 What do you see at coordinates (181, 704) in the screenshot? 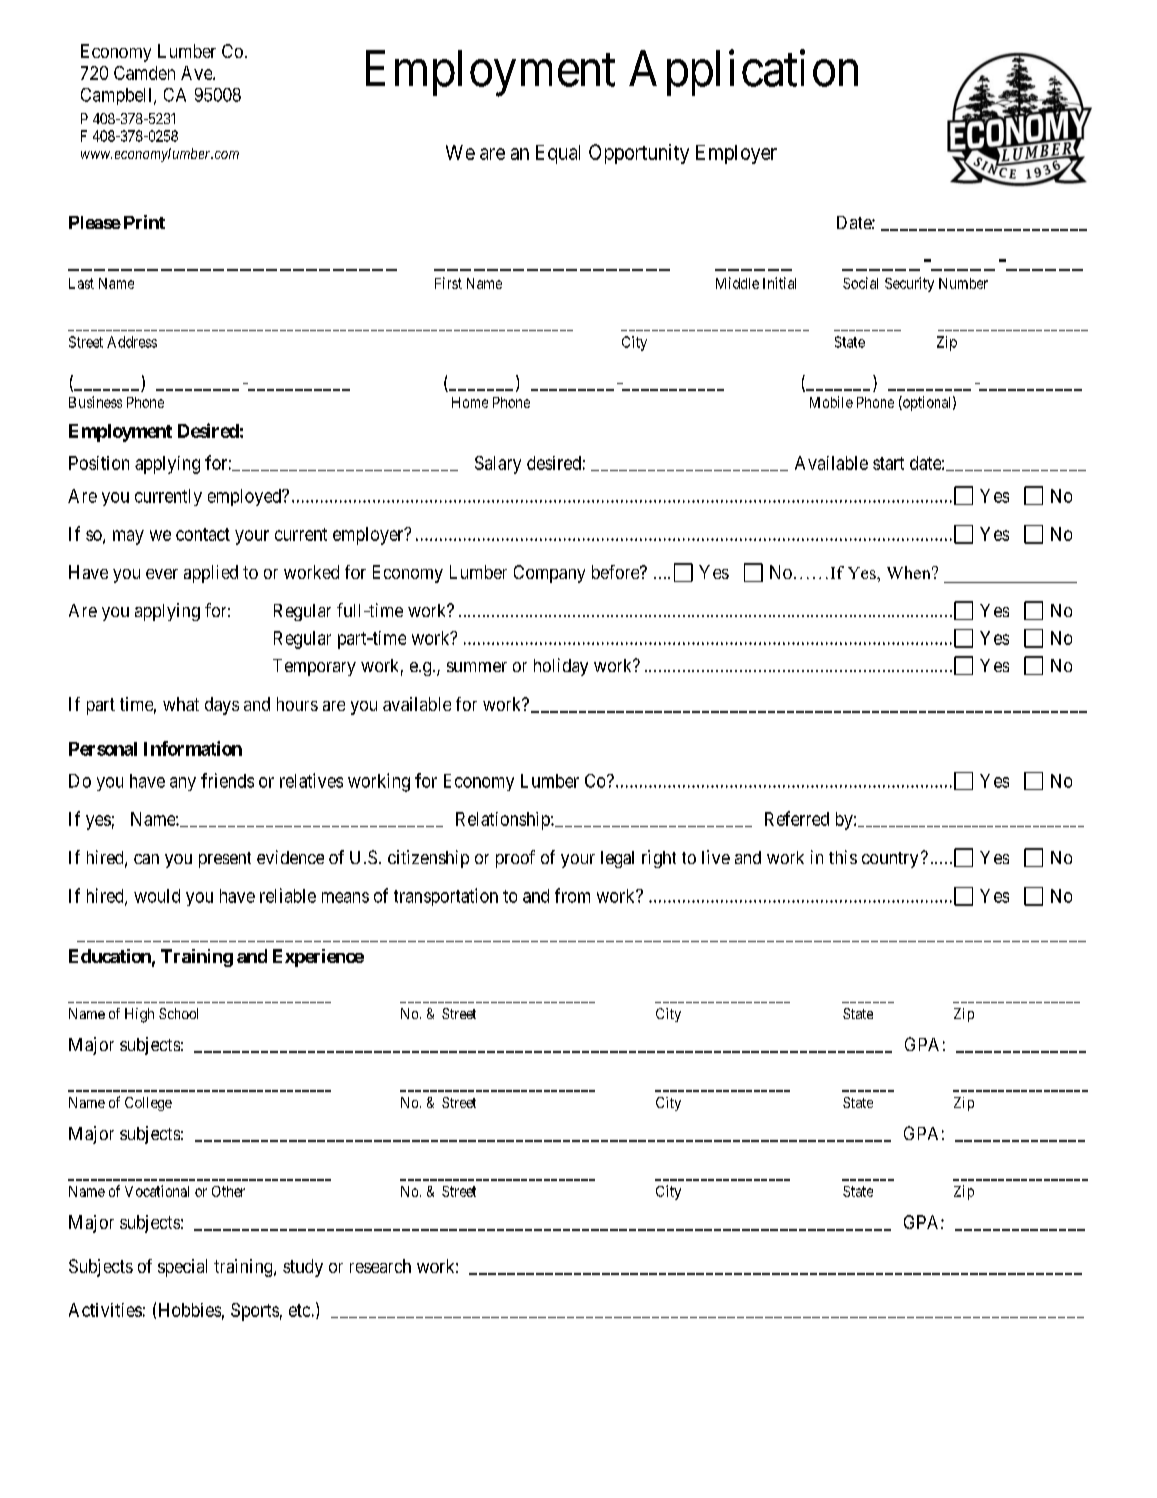
I see `what` at bounding box center [181, 704].
